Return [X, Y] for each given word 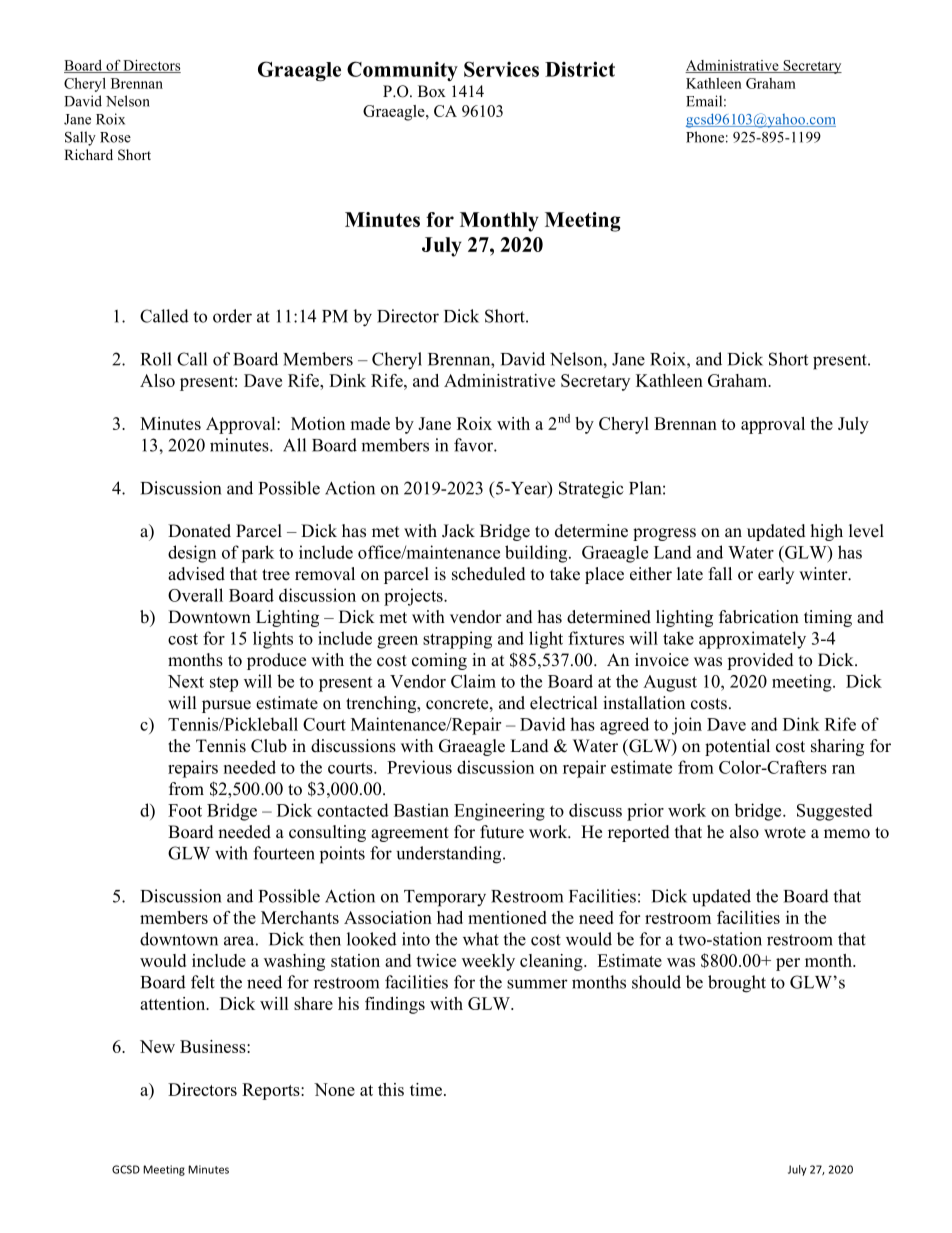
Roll [156, 359]
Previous [419, 767]
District [580, 69]
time [427, 1089]
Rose [115, 137]
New [157, 1046]
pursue [226, 706]
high [827, 532]
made [370, 423]
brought [737, 984]
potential [737, 747]
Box [432, 91]
